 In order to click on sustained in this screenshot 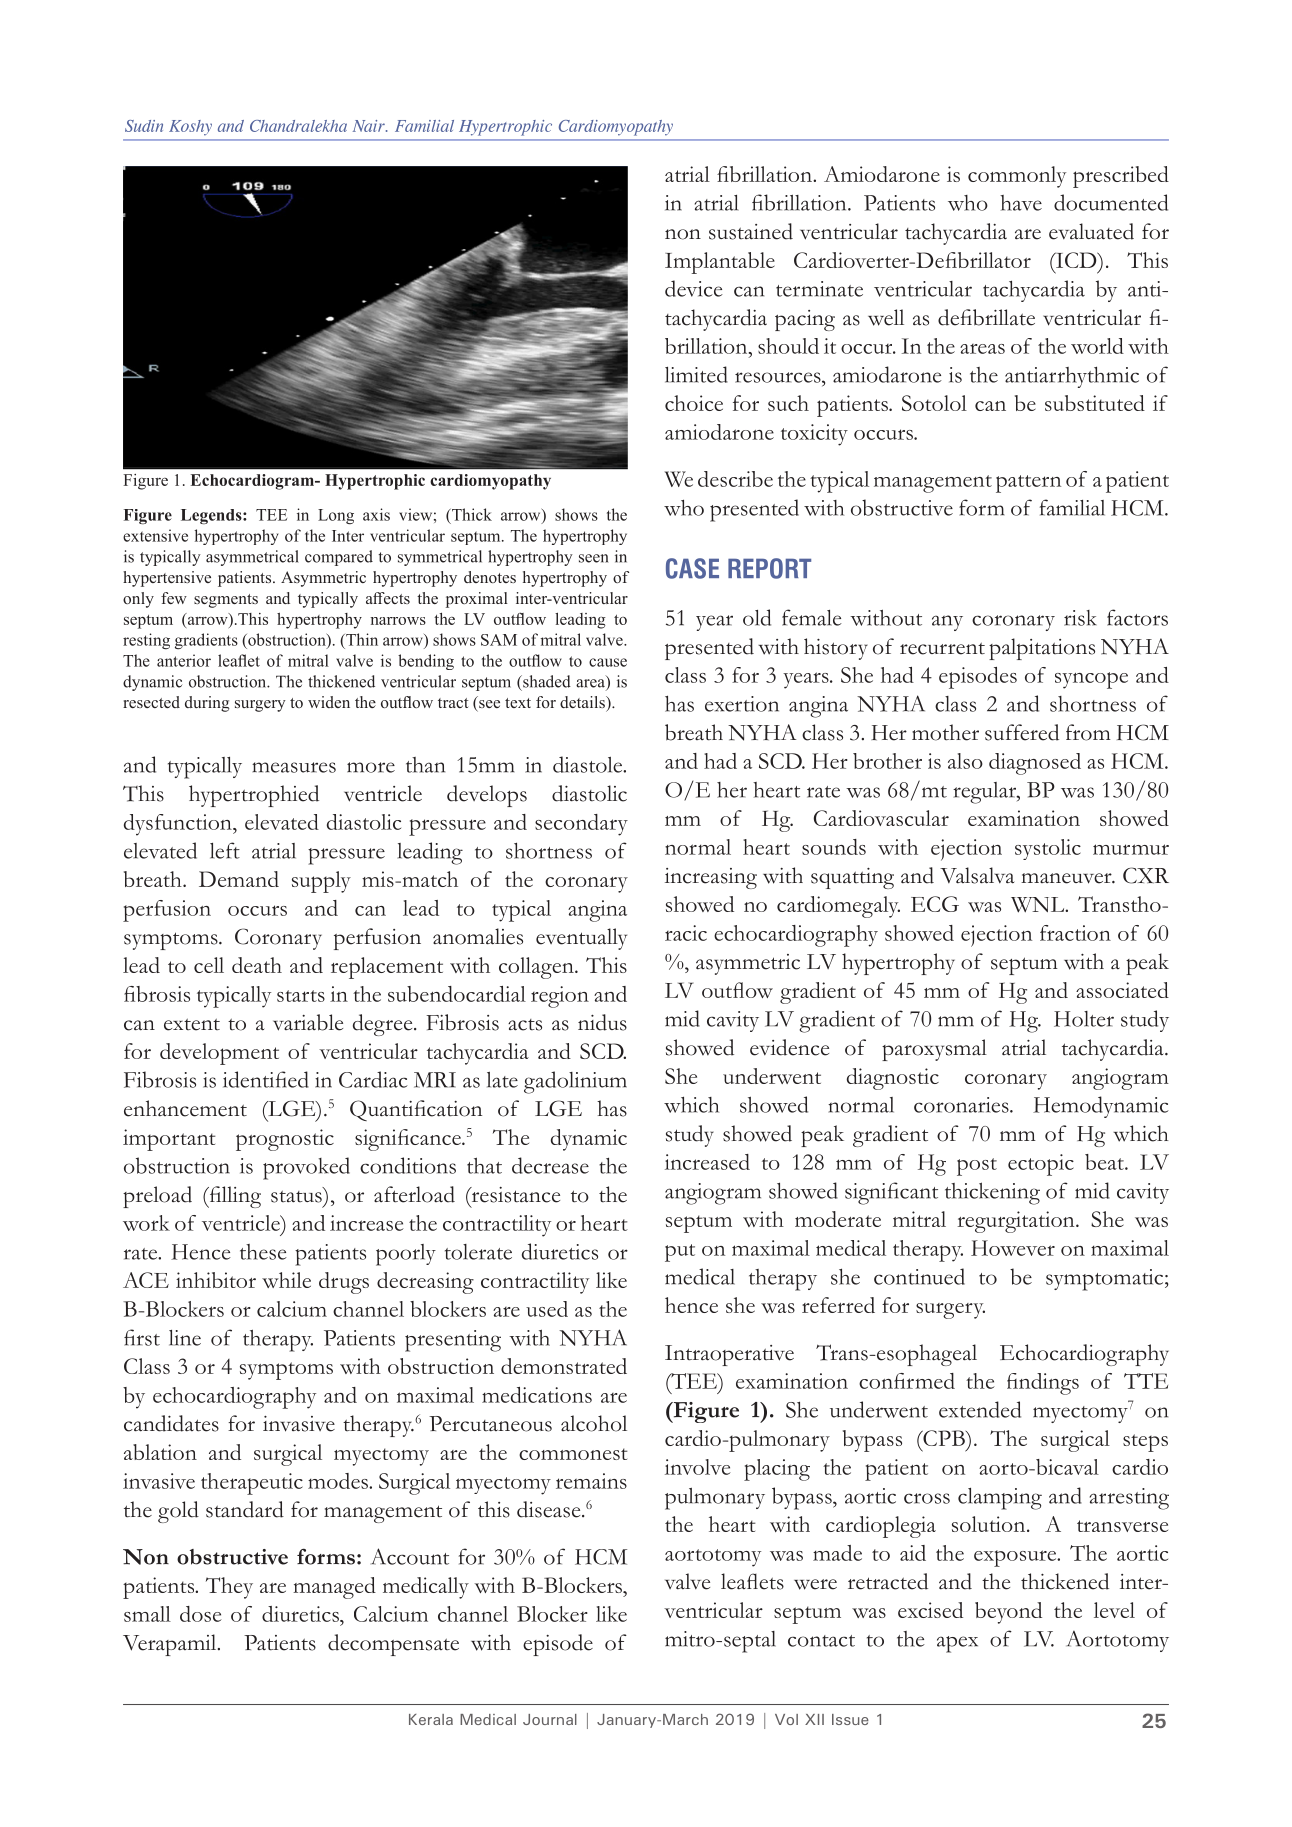, I will do `click(751, 231)`.
